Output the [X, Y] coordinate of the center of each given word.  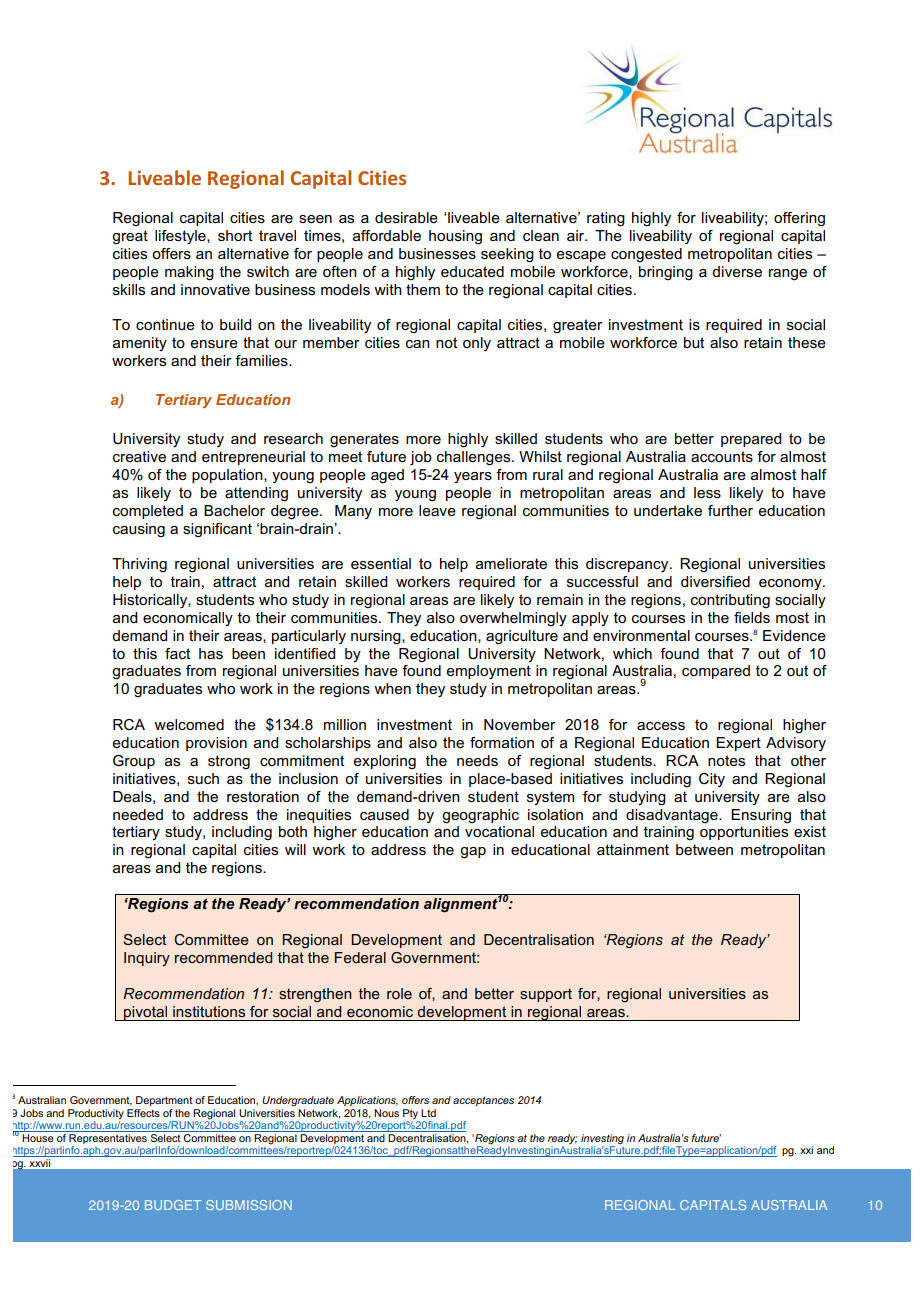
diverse [737, 271]
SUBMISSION [249, 1205]
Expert [738, 744]
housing [455, 237]
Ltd [428, 1113]
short [235, 235]
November [520, 724]
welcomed [189, 724]
